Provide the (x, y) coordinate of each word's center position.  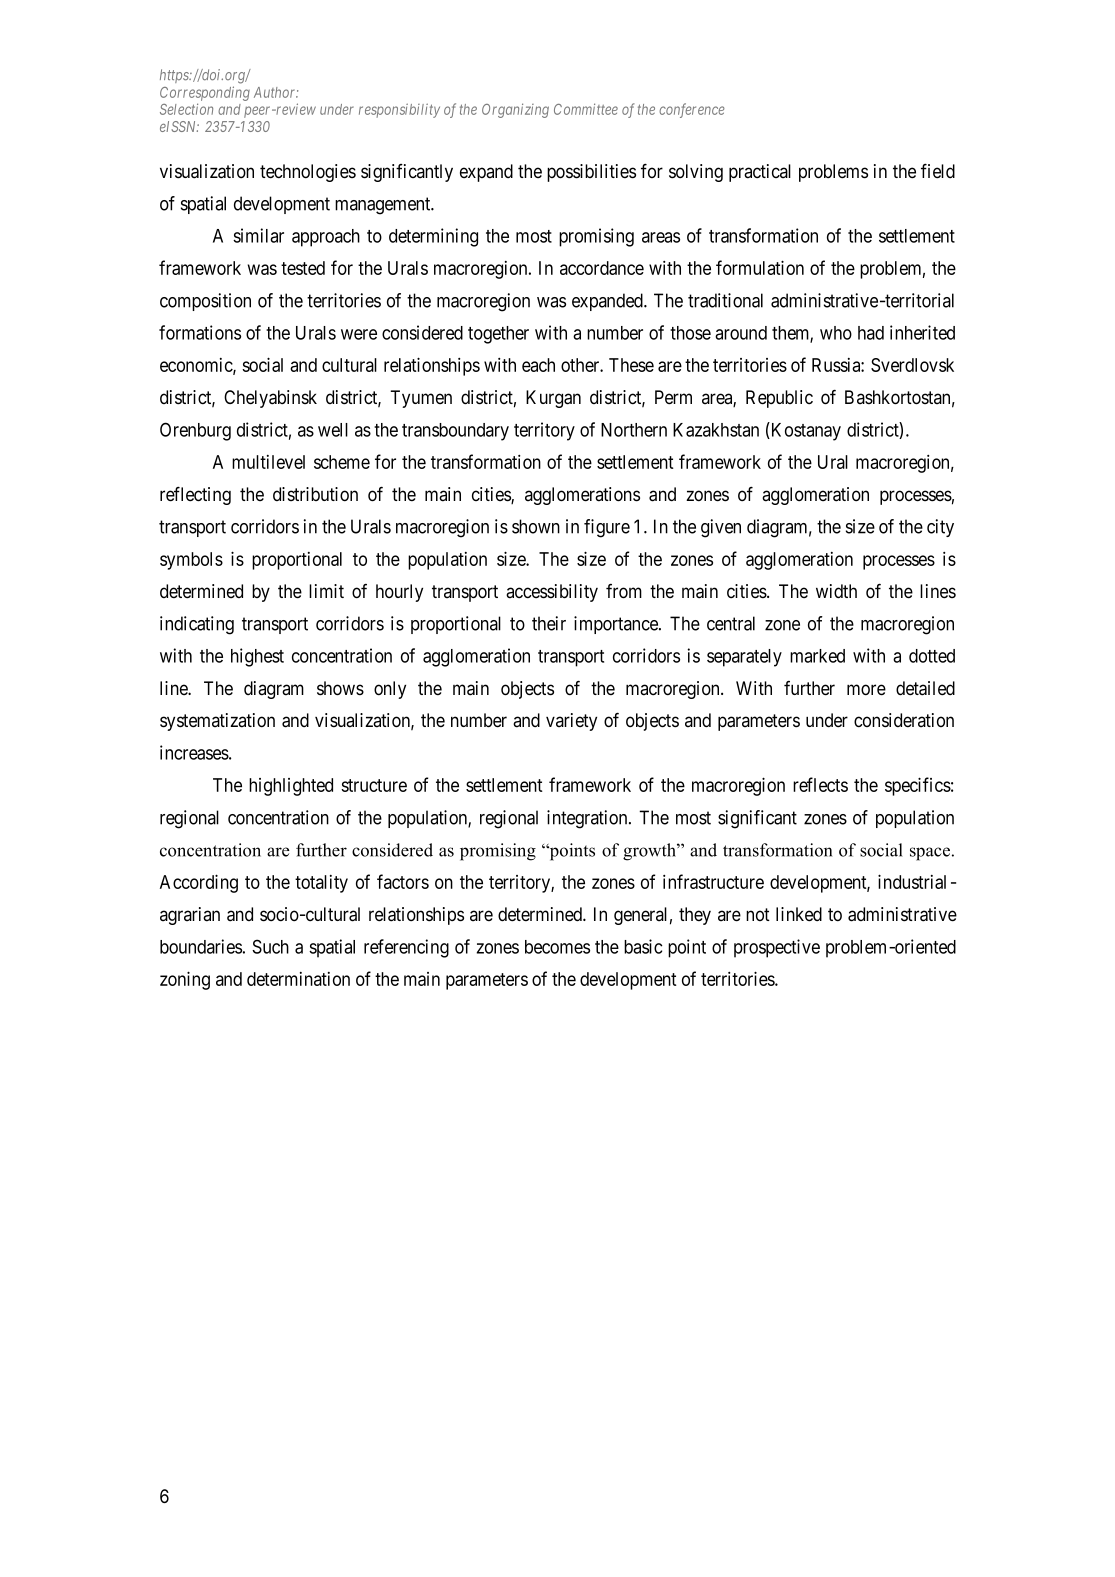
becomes (557, 947)
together (498, 335)
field (938, 171)
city (940, 528)
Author (276, 92)
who (836, 333)
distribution (315, 494)
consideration (904, 720)
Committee (586, 109)
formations (200, 332)
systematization (217, 722)
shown (536, 526)
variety (571, 722)
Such (270, 946)
